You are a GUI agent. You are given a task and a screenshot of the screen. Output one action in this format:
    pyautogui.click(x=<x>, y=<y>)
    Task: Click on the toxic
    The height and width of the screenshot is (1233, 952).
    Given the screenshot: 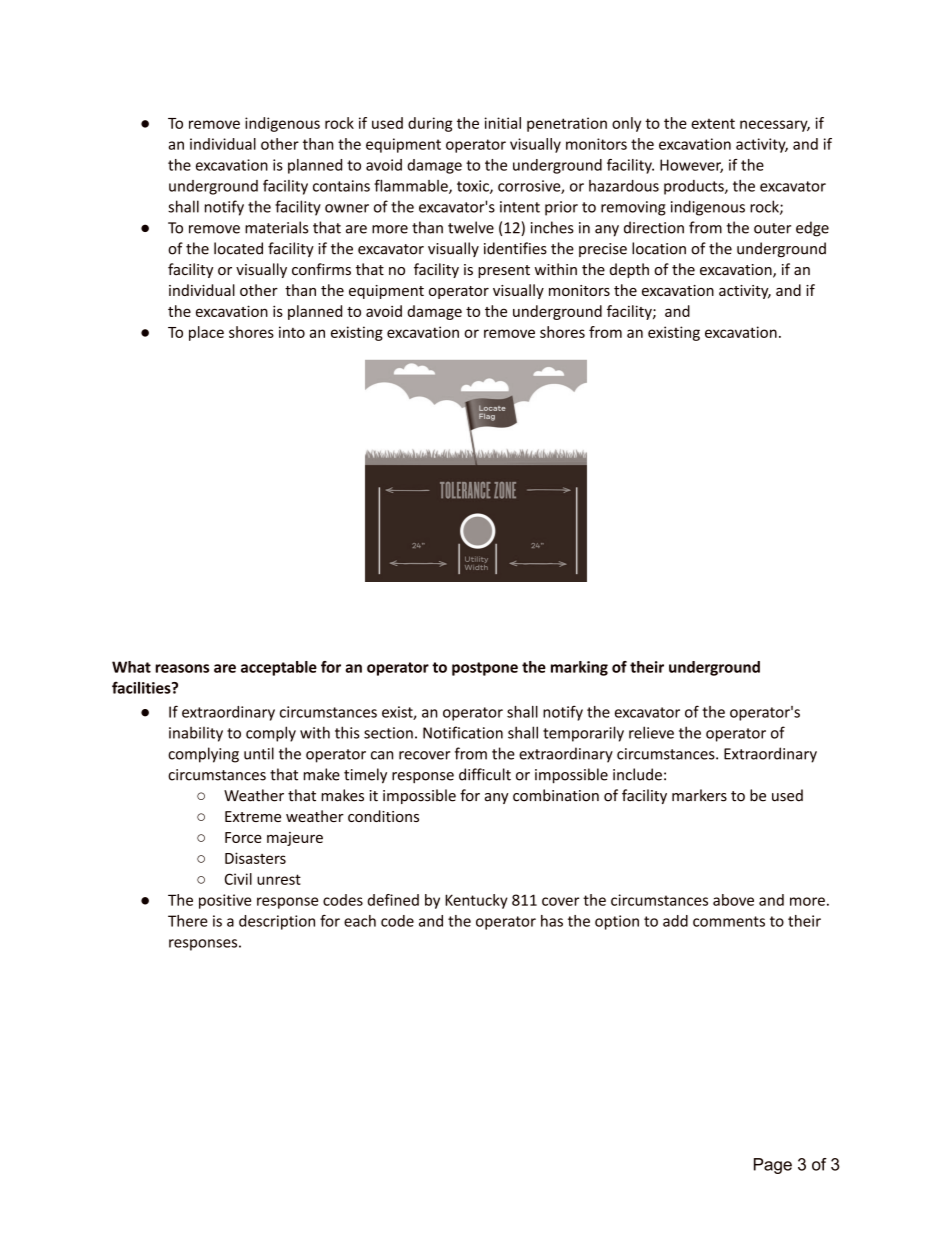 What is the action you would take?
    pyautogui.click(x=474, y=187)
